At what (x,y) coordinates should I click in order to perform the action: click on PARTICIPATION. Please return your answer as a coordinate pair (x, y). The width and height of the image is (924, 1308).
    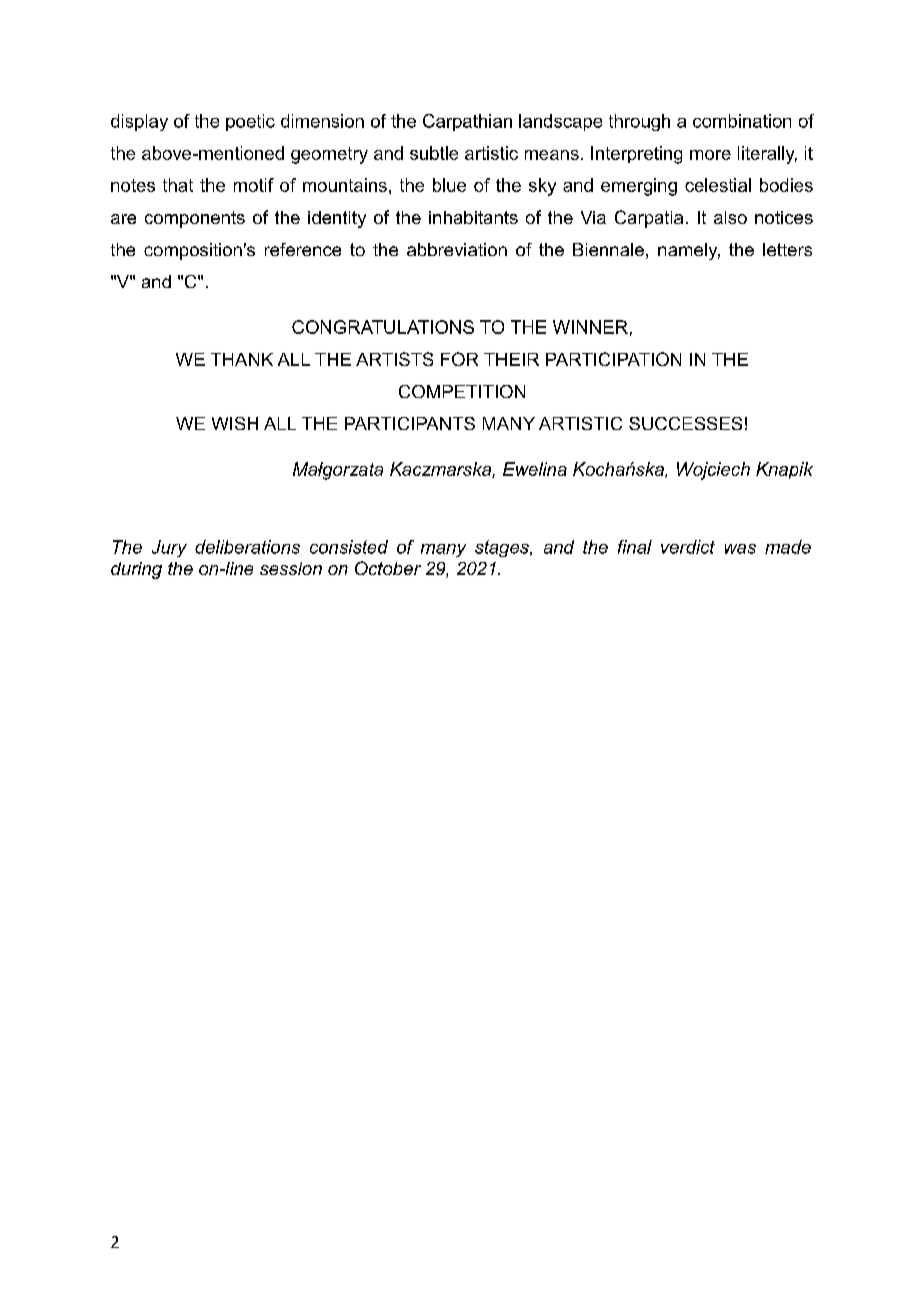
    Looking at the image, I should click on (613, 359).
